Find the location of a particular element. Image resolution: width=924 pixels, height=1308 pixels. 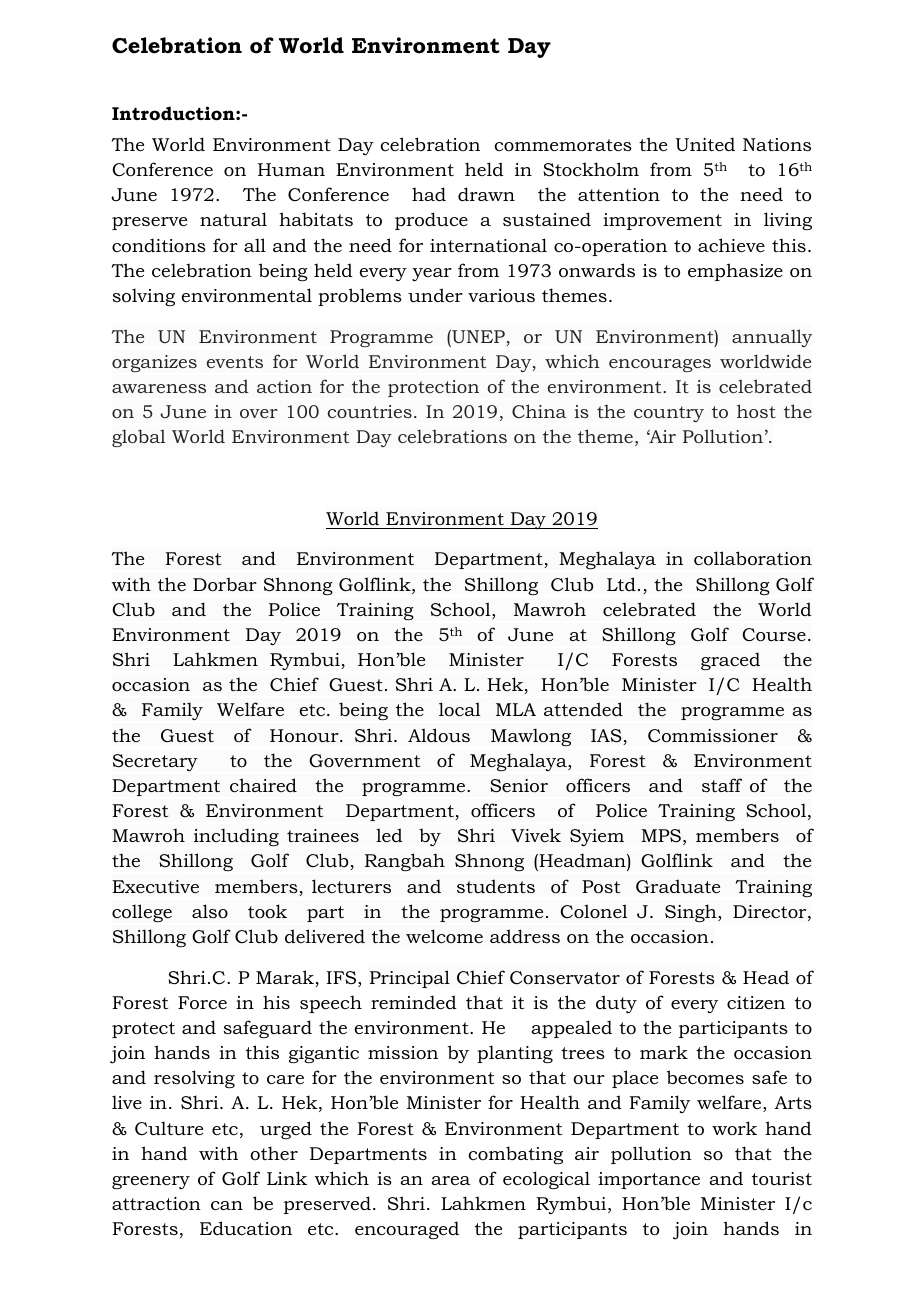

United is located at coordinates (705, 144).
